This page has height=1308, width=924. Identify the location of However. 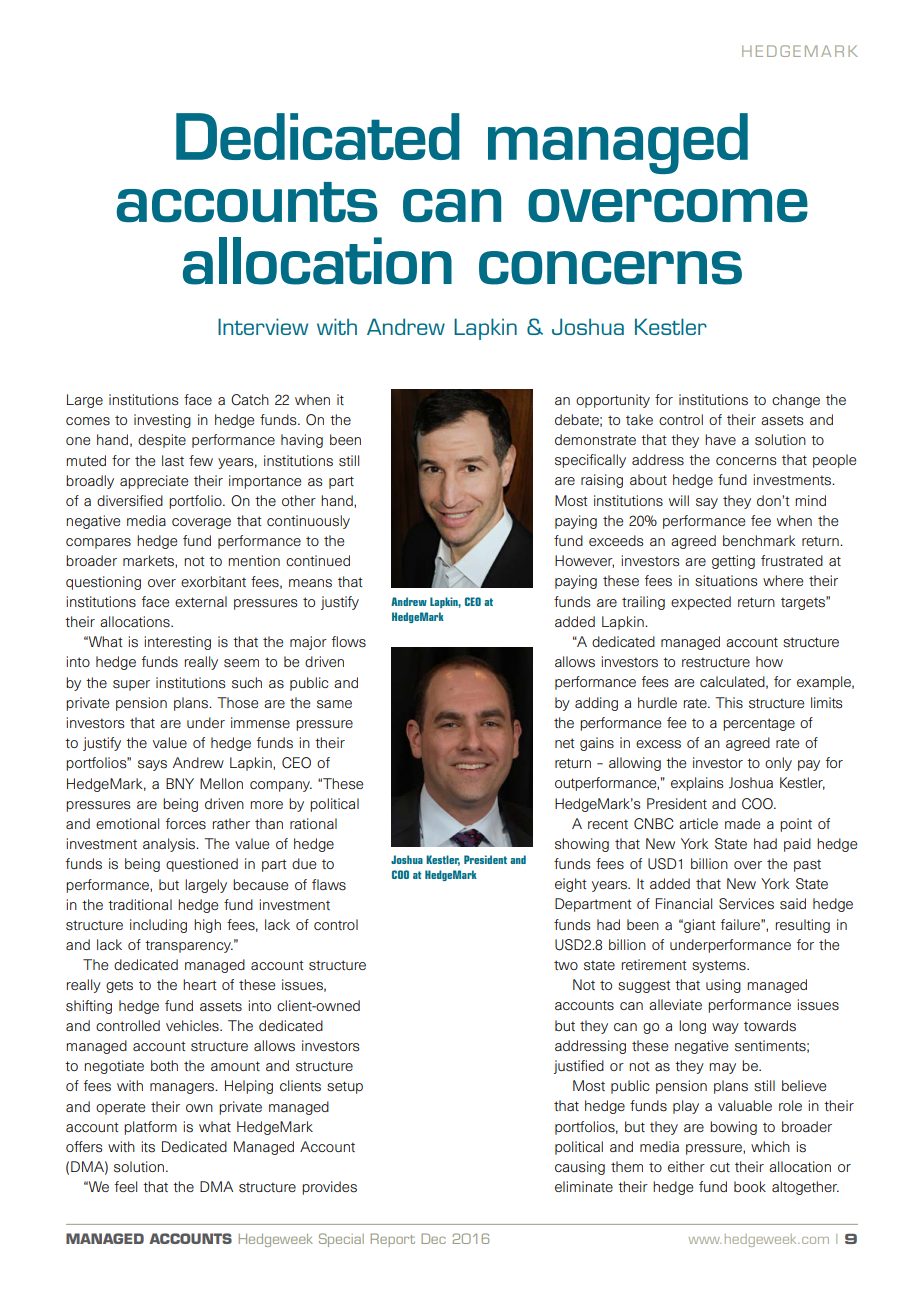
(584, 561).
